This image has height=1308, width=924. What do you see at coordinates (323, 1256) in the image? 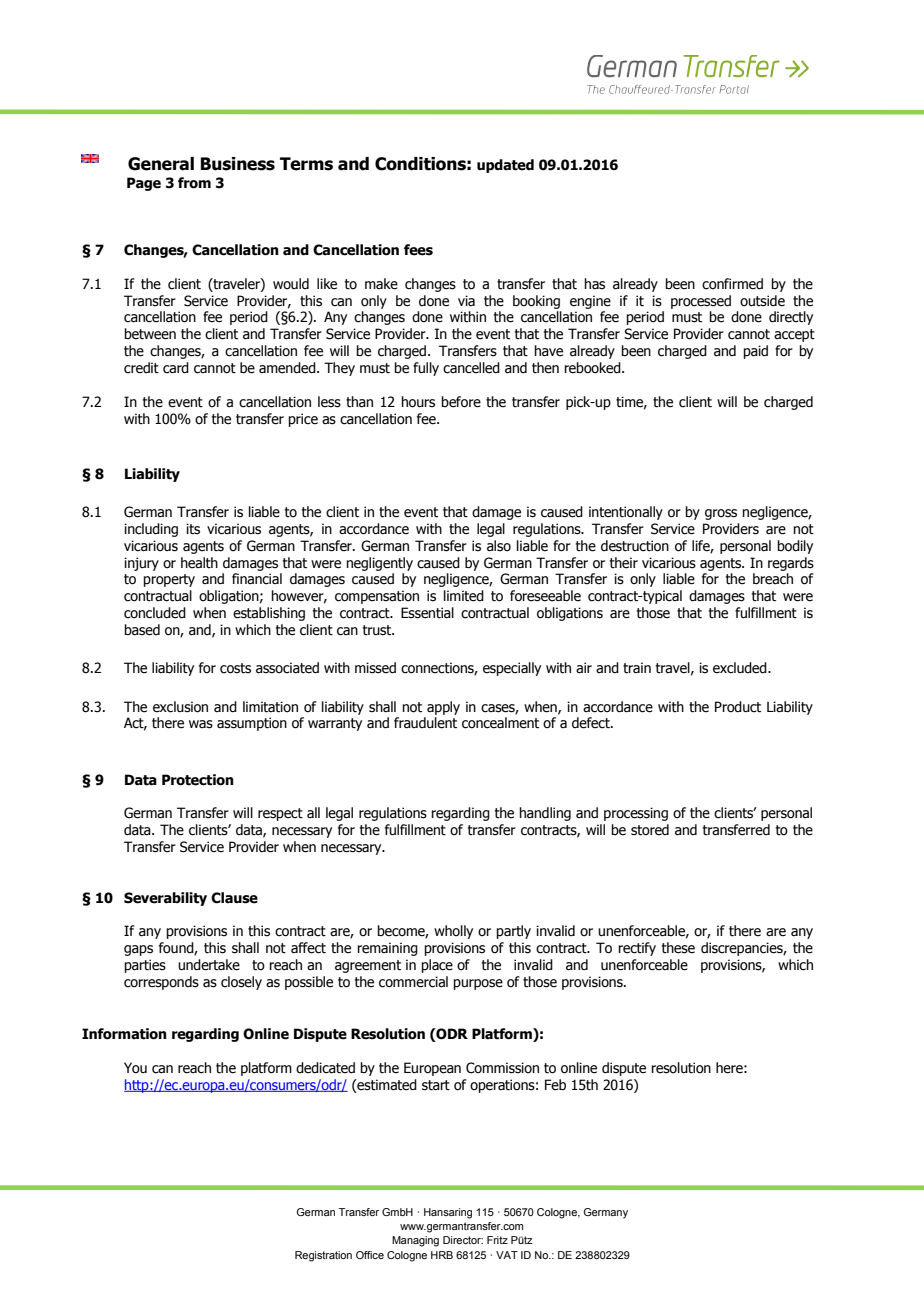
I see `Registration` at bounding box center [323, 1256].
